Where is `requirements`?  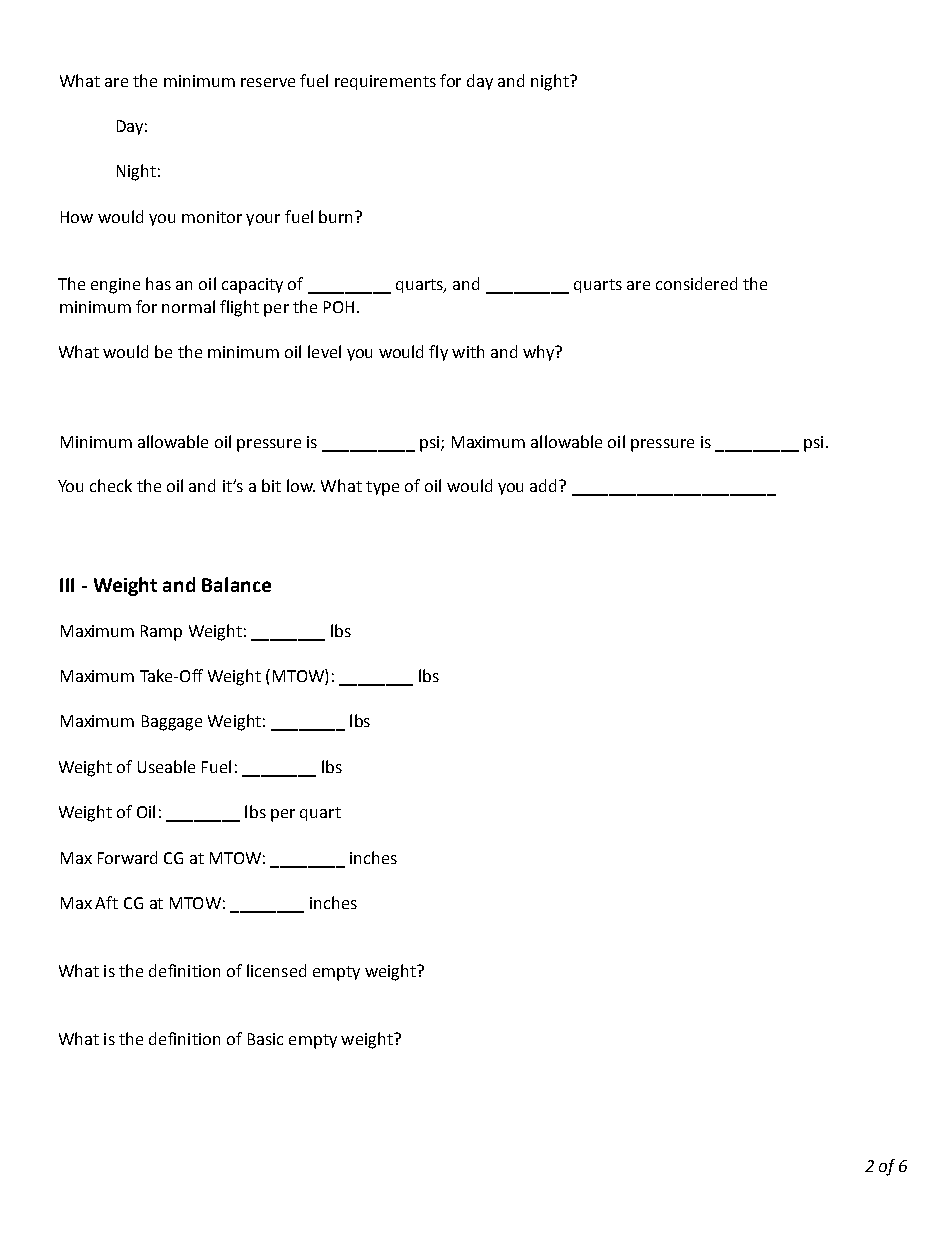 requirements is located at coordinates (385, 82).
